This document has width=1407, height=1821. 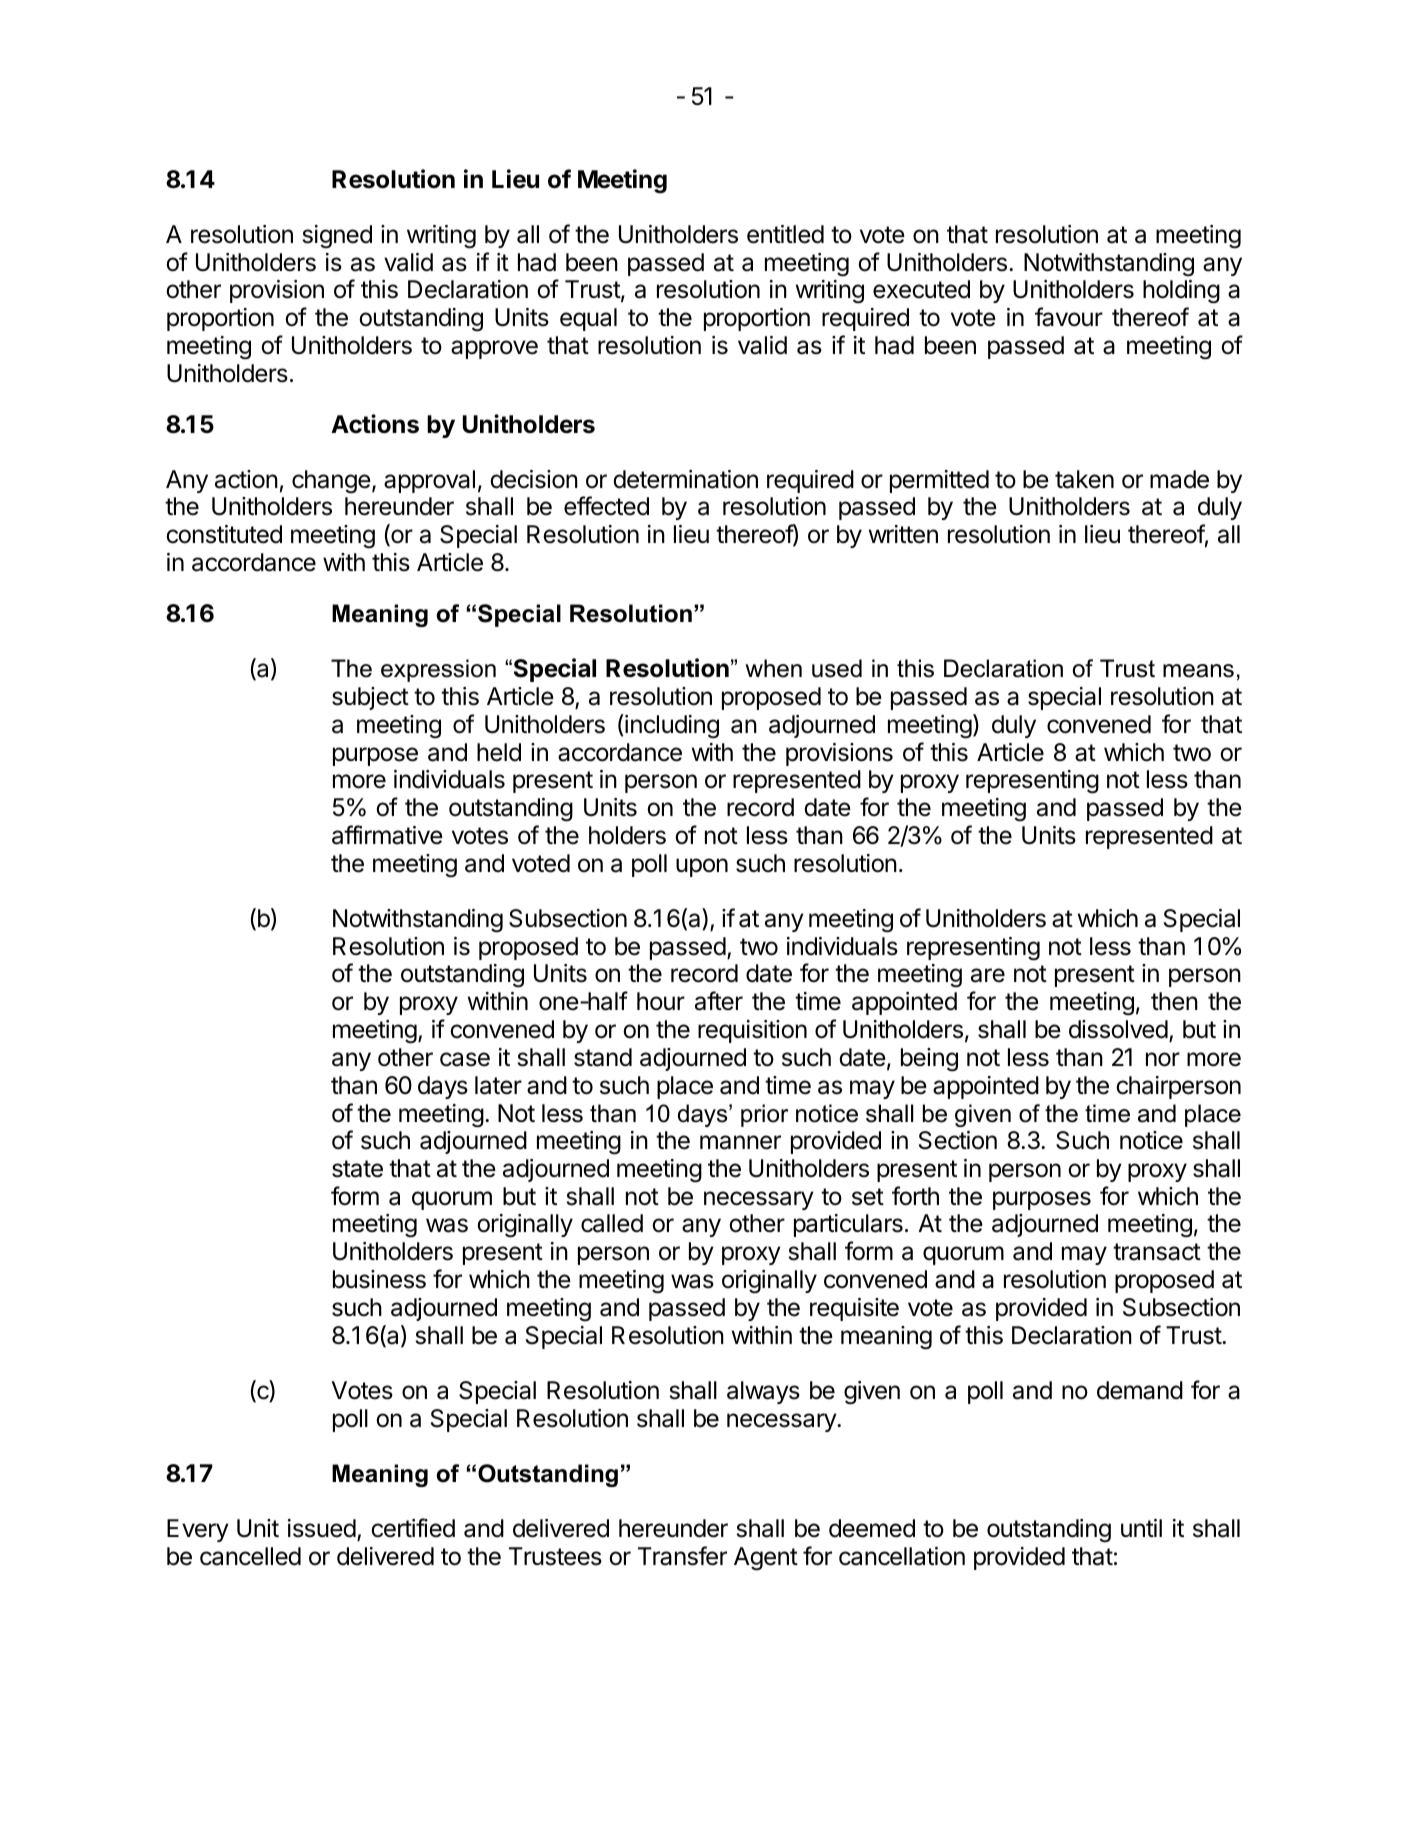 What do you see at coordinates (370, 698) in the document?
I see `subject` at bounding box center [370, 698].
